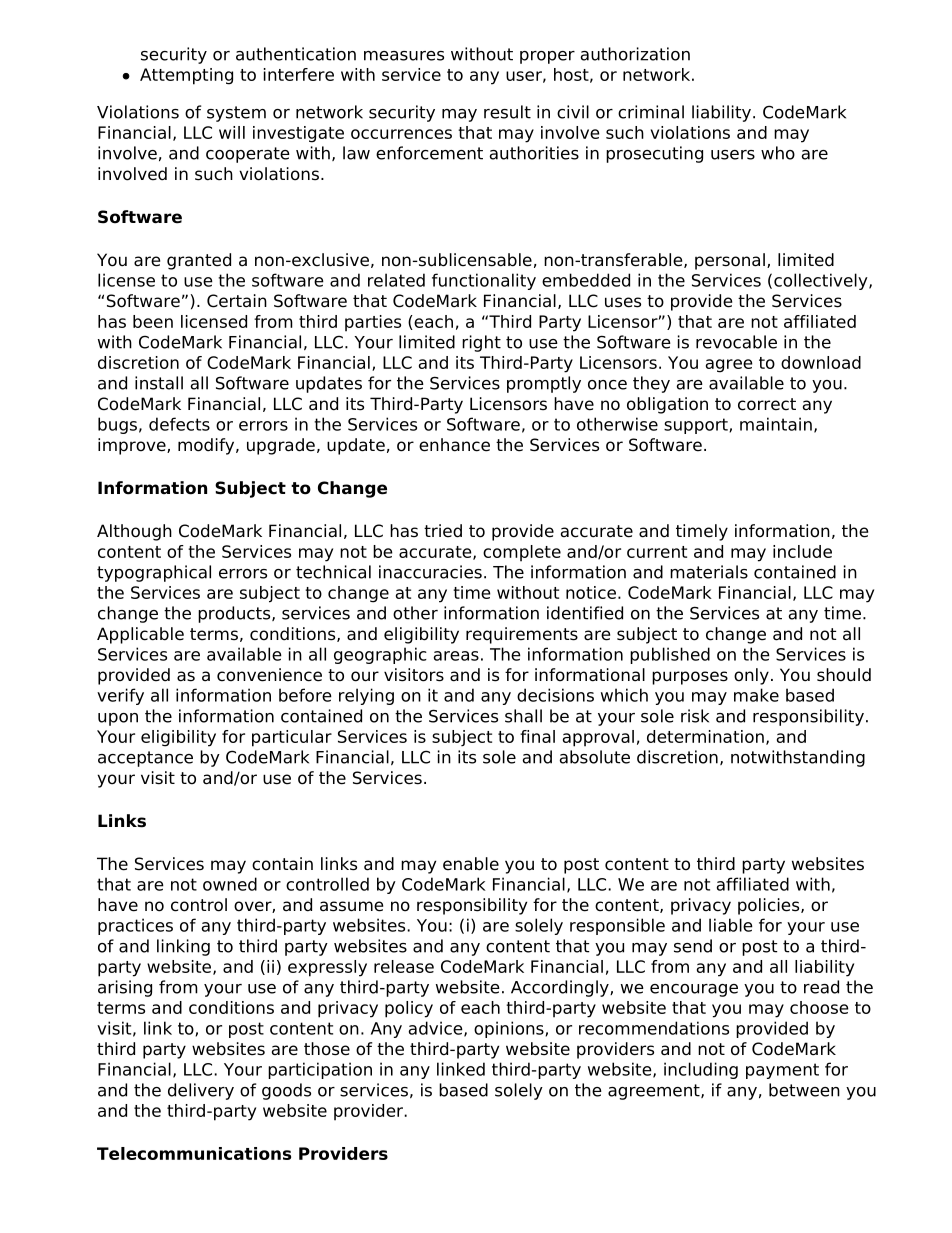 This screenshot has width=952, height=1233. What do you see at coordinates (776, 424) in the screenshot?
I see `maintain` at bounding box center [776, 424].
